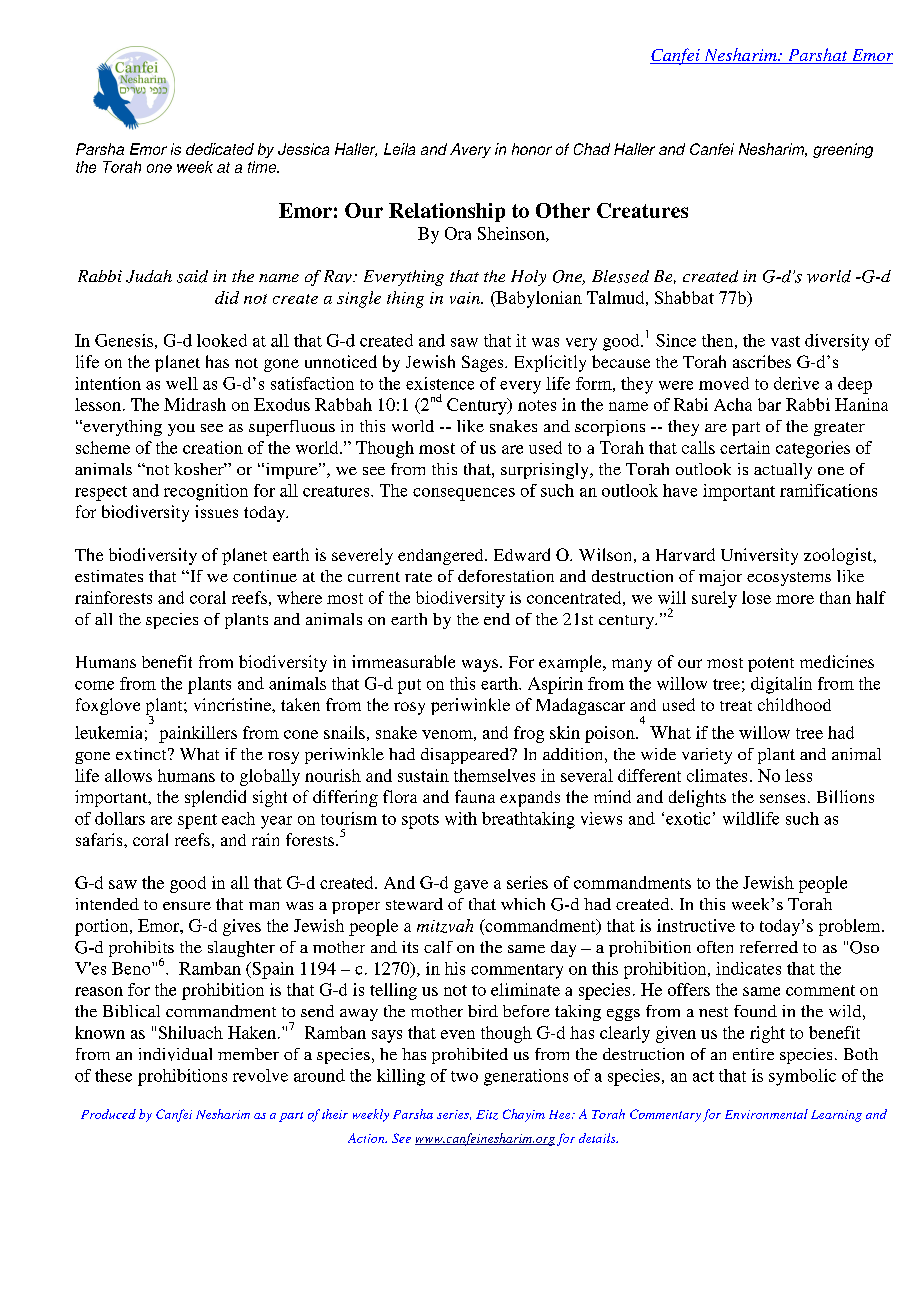 This image has height=1308, width=924. What do you see at coordinates (783, 471) in the image?
I see `actually` at bounding box center [783, 471].
